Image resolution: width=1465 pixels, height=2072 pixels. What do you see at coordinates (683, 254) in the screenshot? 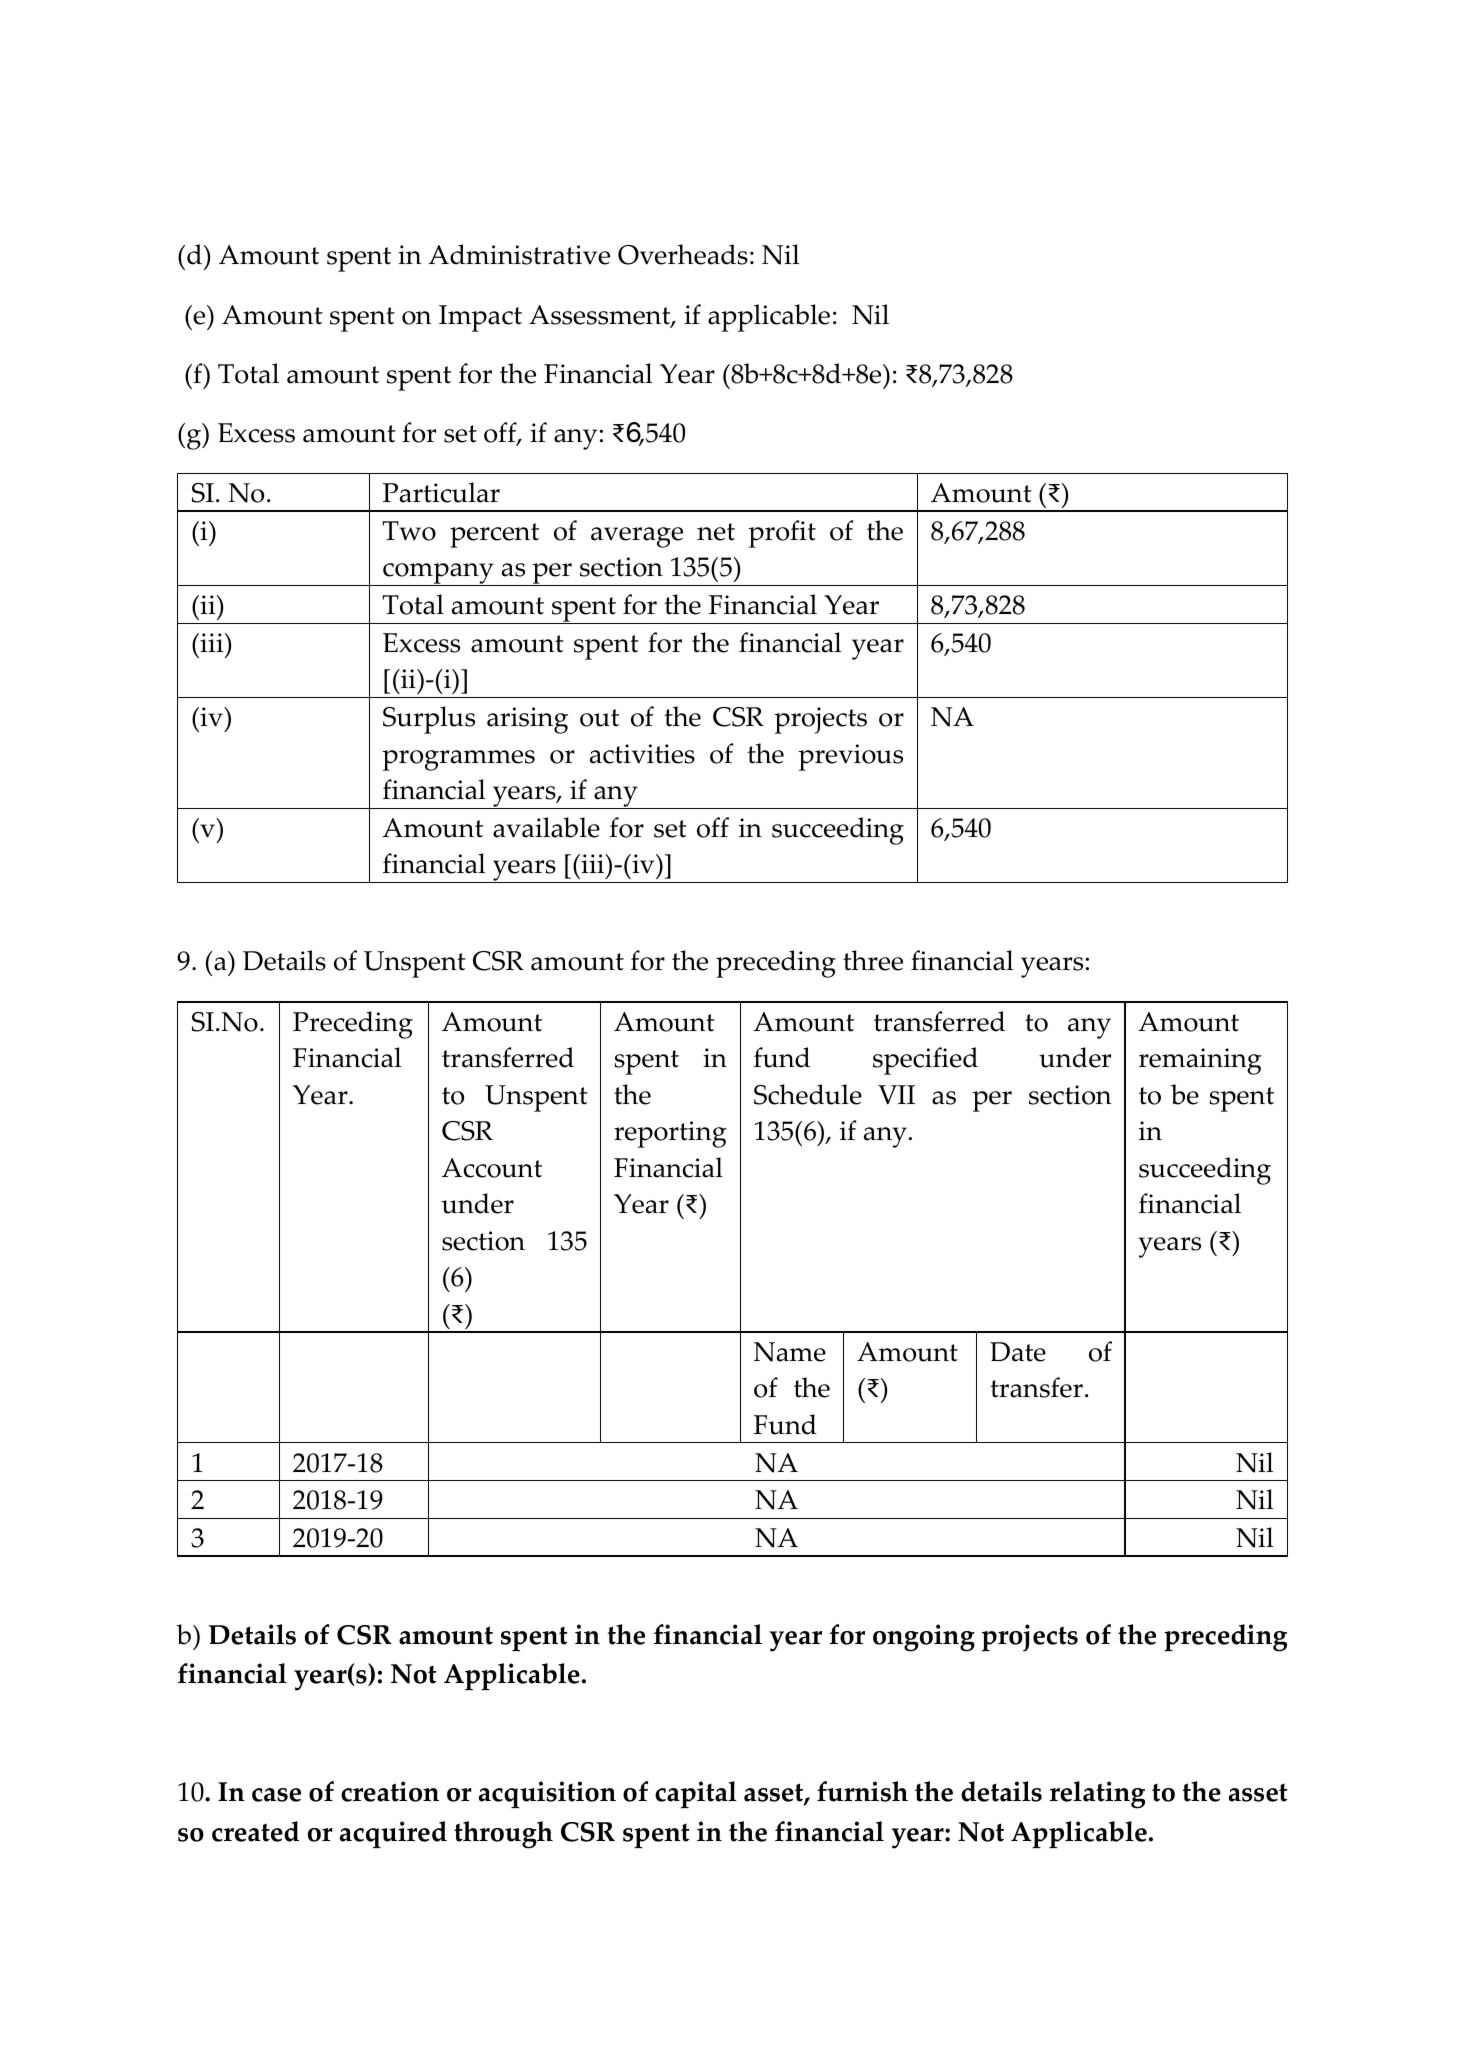
I see `Overheads` at bounding box center [683, 254].
